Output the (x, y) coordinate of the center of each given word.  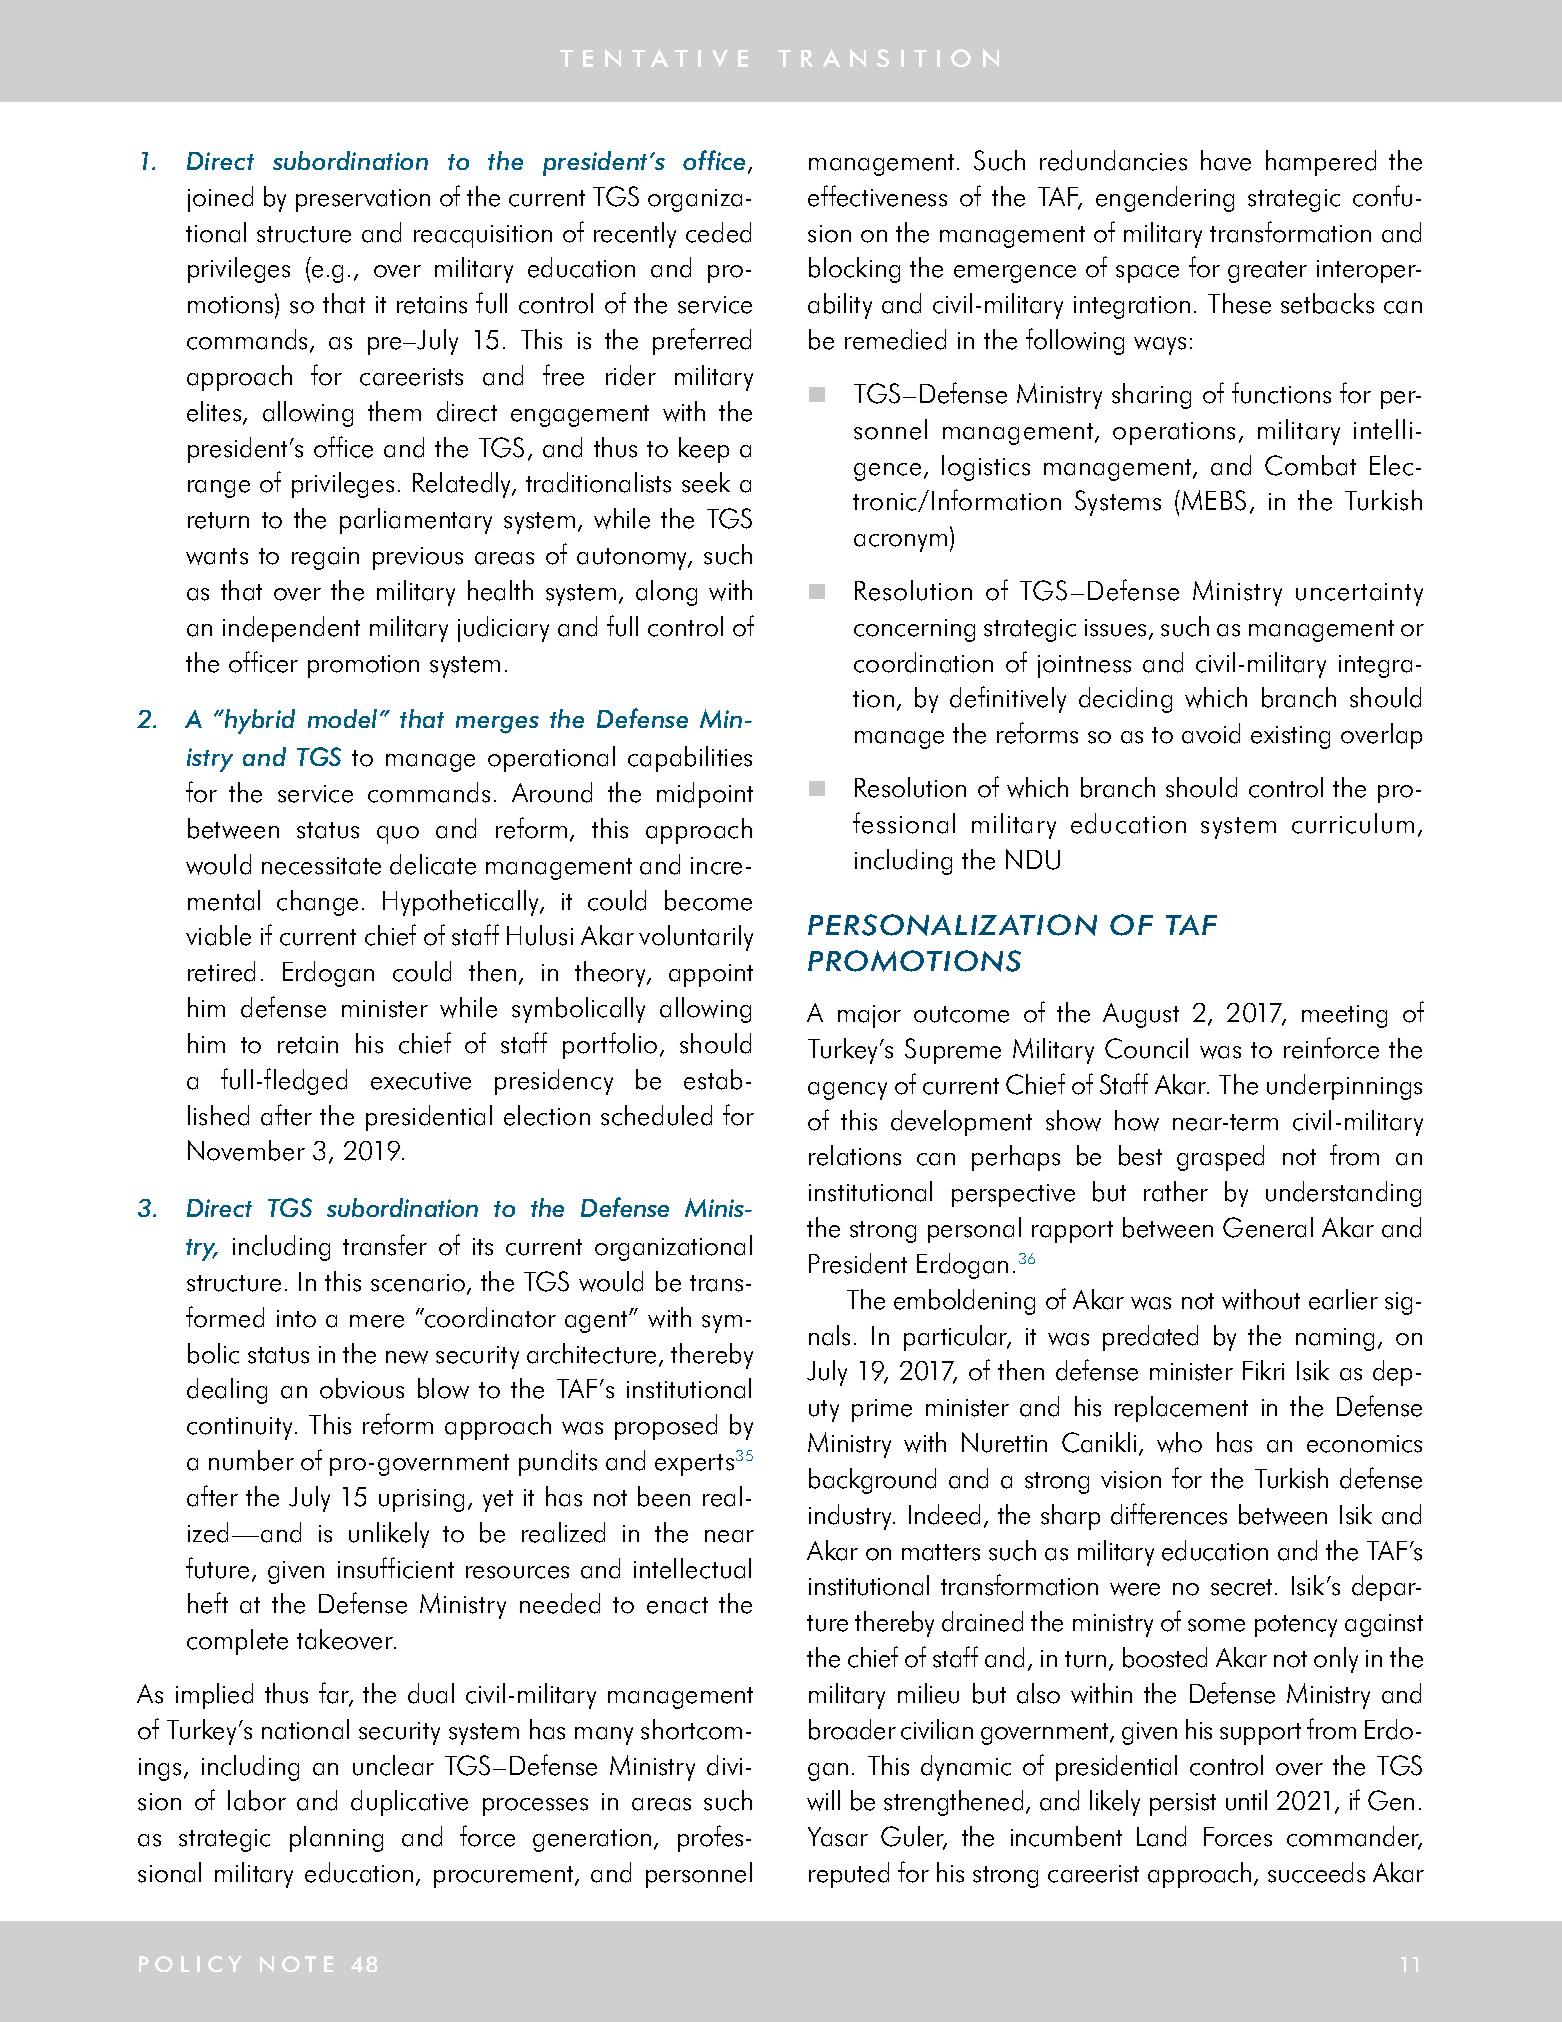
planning (336, 1839)
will (823, 1800)
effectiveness (877, 196)
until (1246, 1800)
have (1226, 160)
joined (220, 199)
